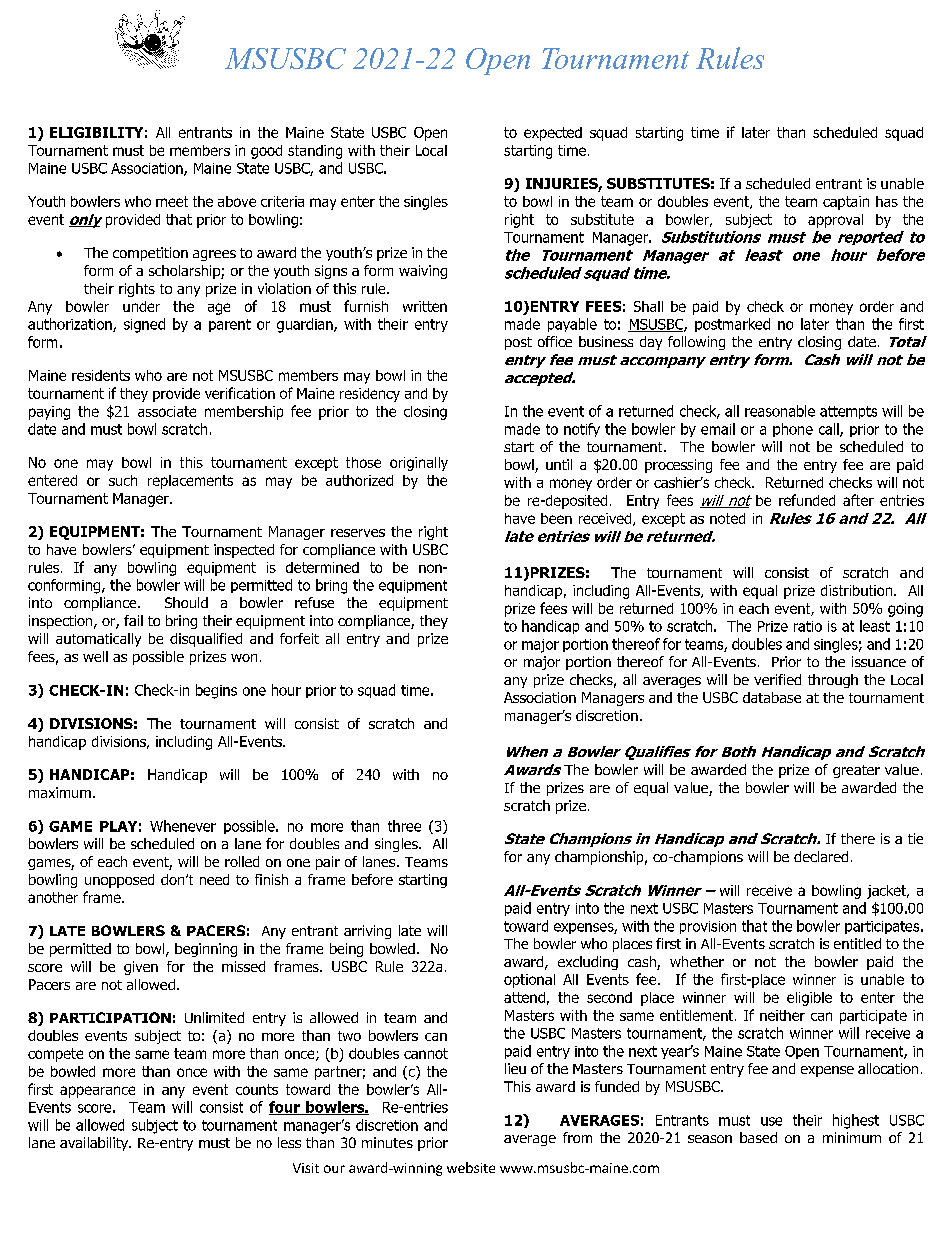 This screenshot has width=952, height=1233. What do you see at coordinates (471, 1167) in the screenshot?
I see `website` at bounding box center [471, 1167].
